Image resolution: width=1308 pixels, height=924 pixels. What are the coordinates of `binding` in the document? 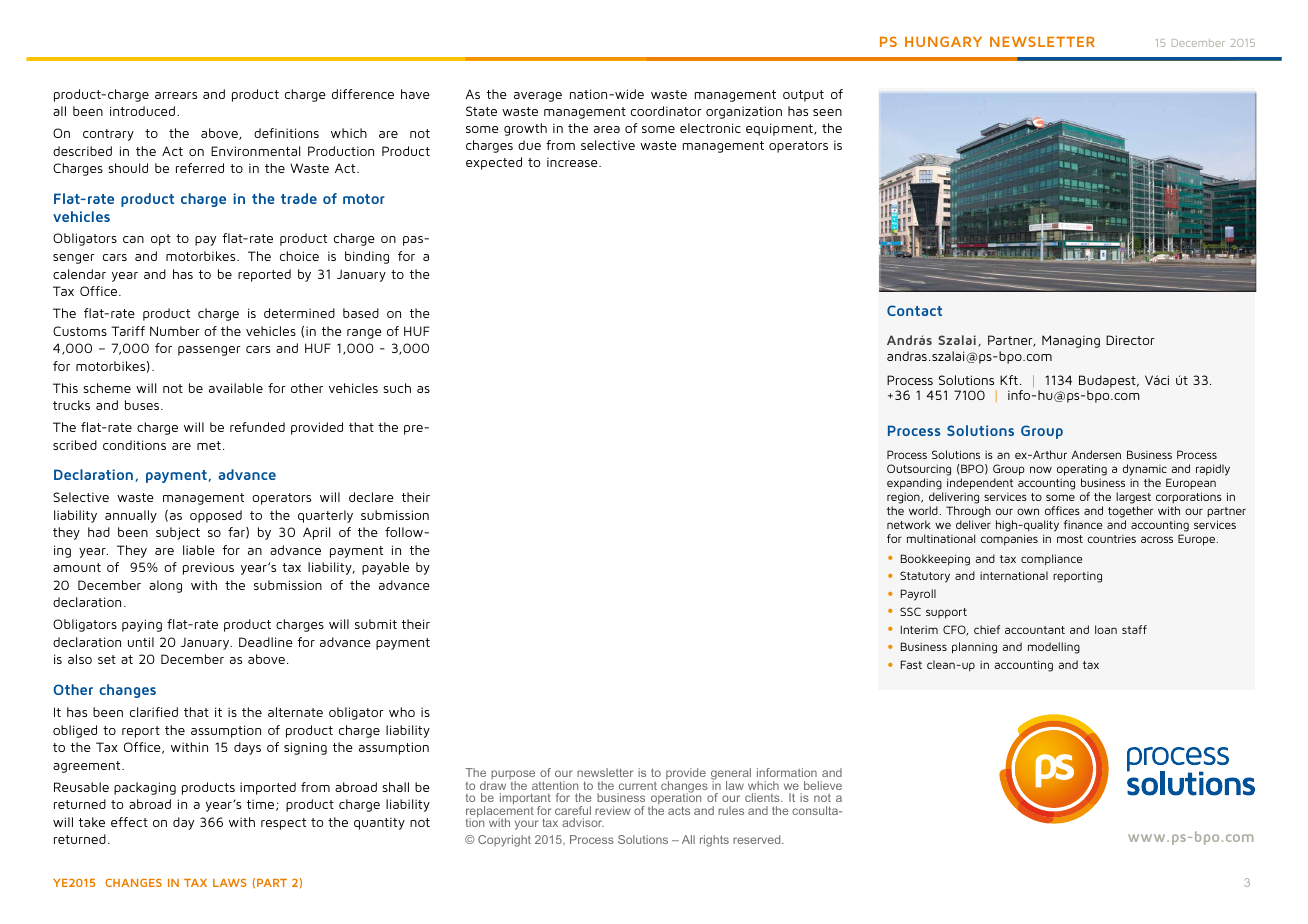 It's located at (367, 257).
